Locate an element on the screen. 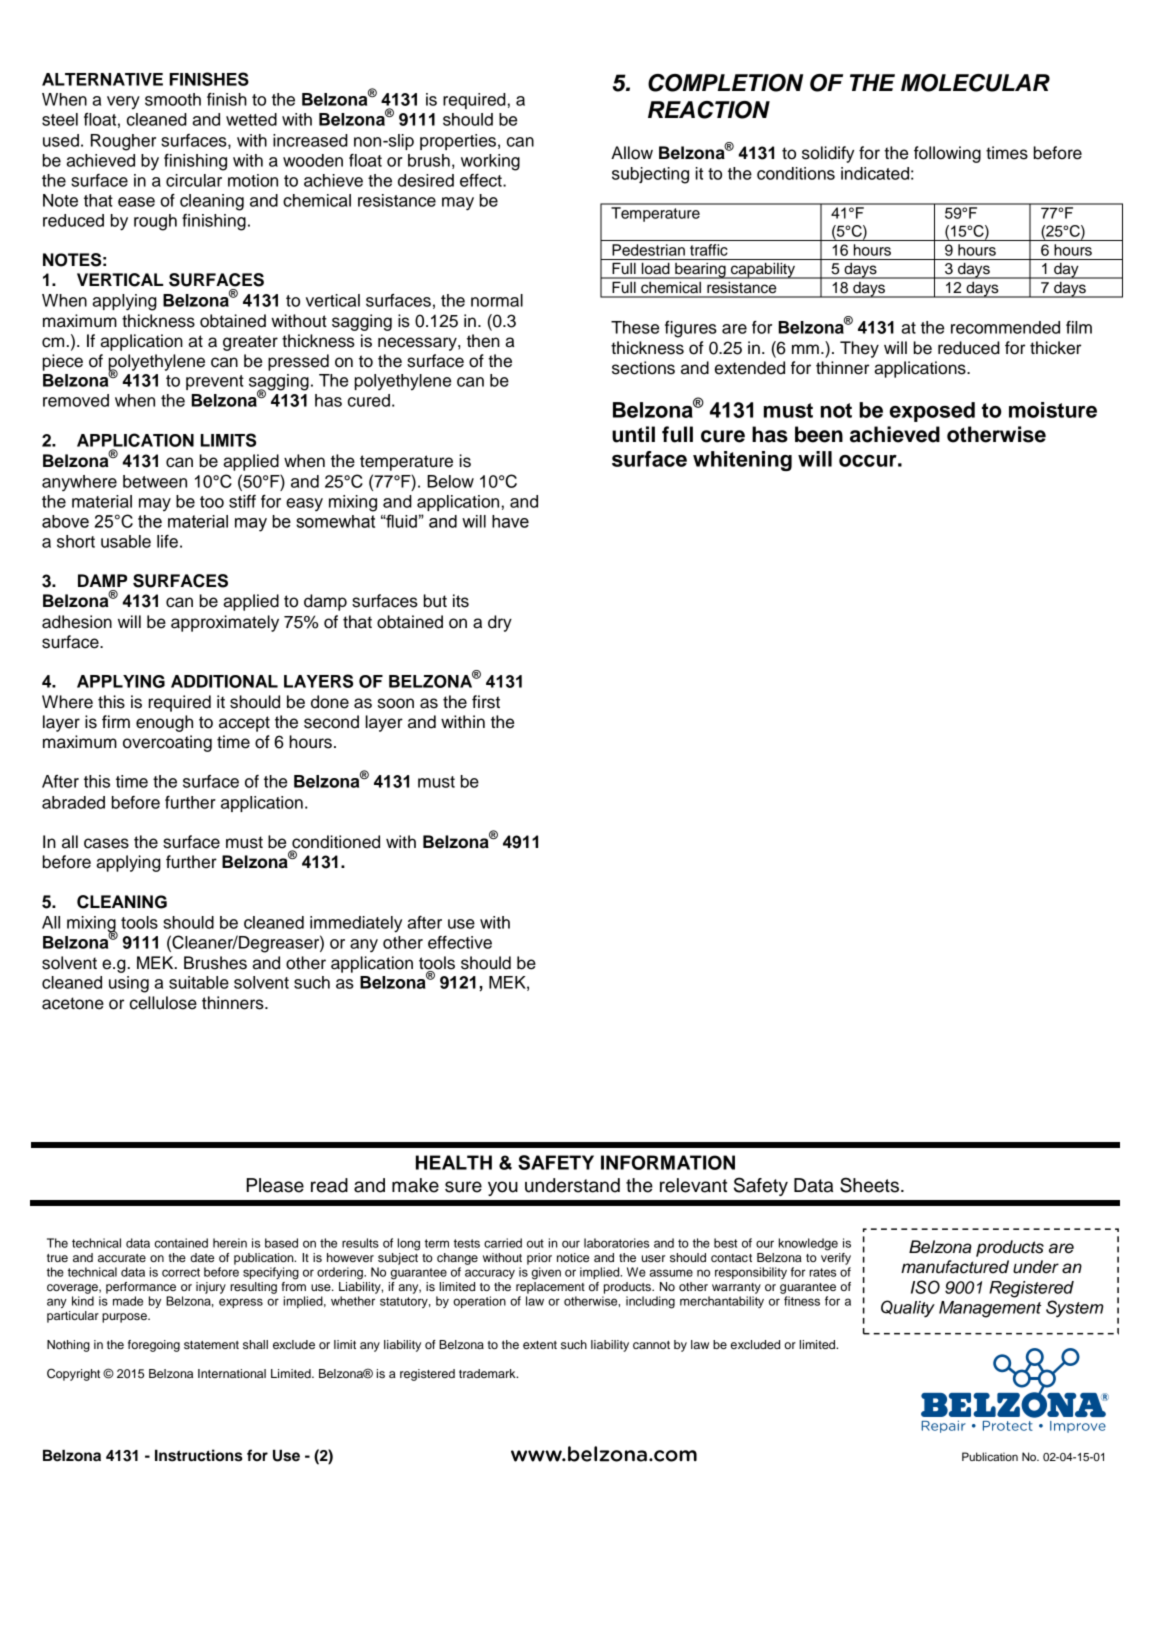  have is located at coordinates (510, 521).
